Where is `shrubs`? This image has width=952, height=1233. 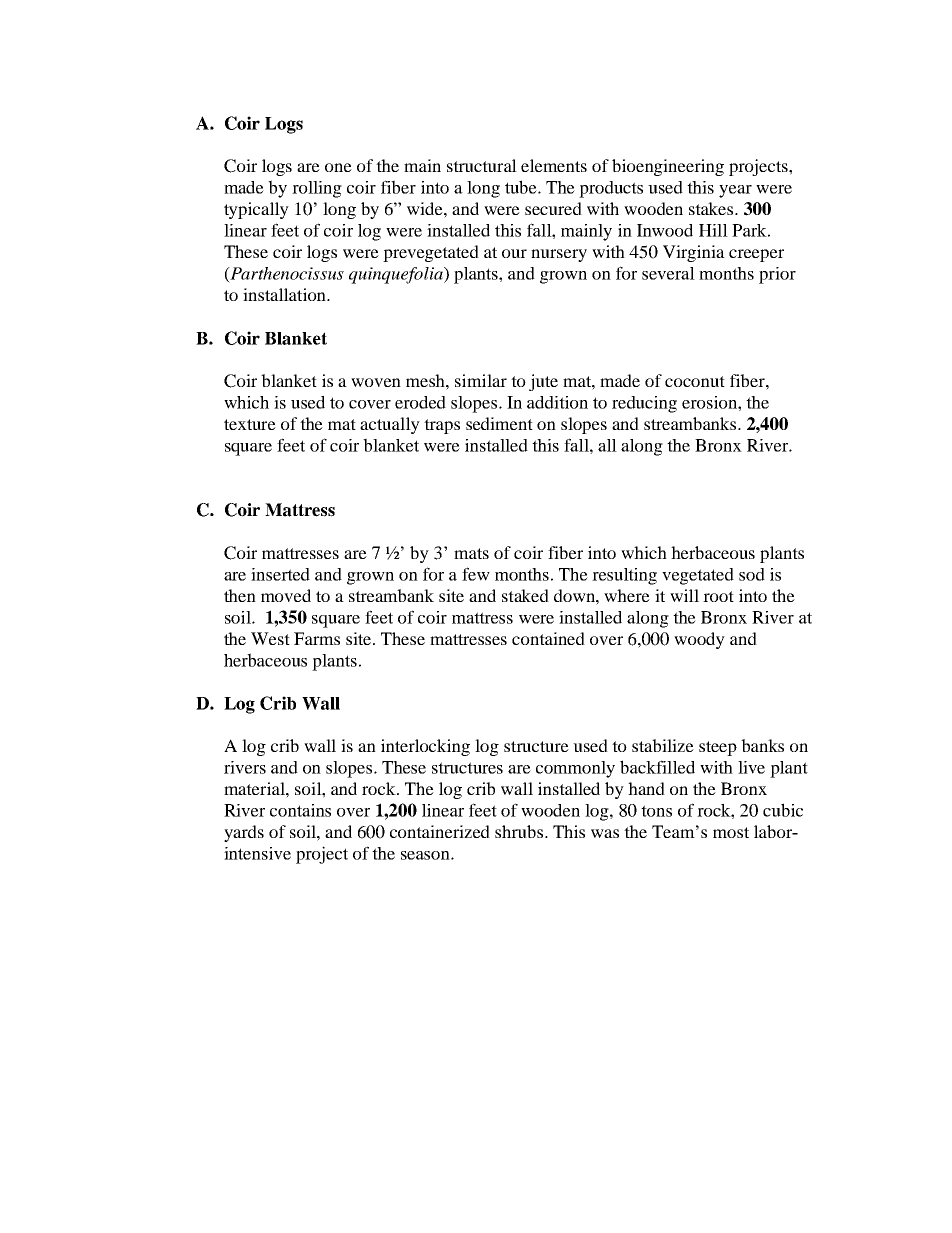 shrubs is located at coordinates (520, 831).
